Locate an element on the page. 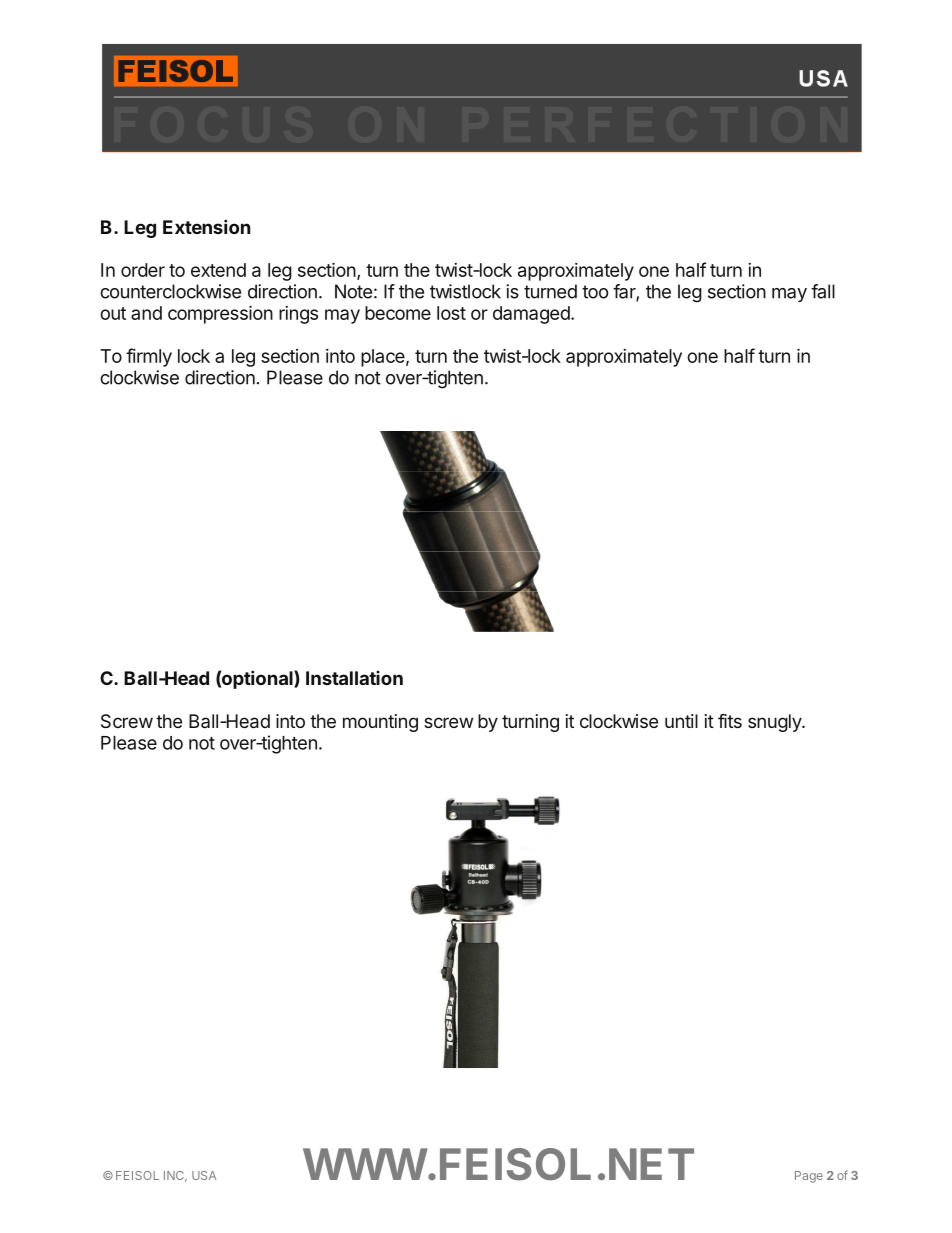  fall is located at coordinates (823, 291).
